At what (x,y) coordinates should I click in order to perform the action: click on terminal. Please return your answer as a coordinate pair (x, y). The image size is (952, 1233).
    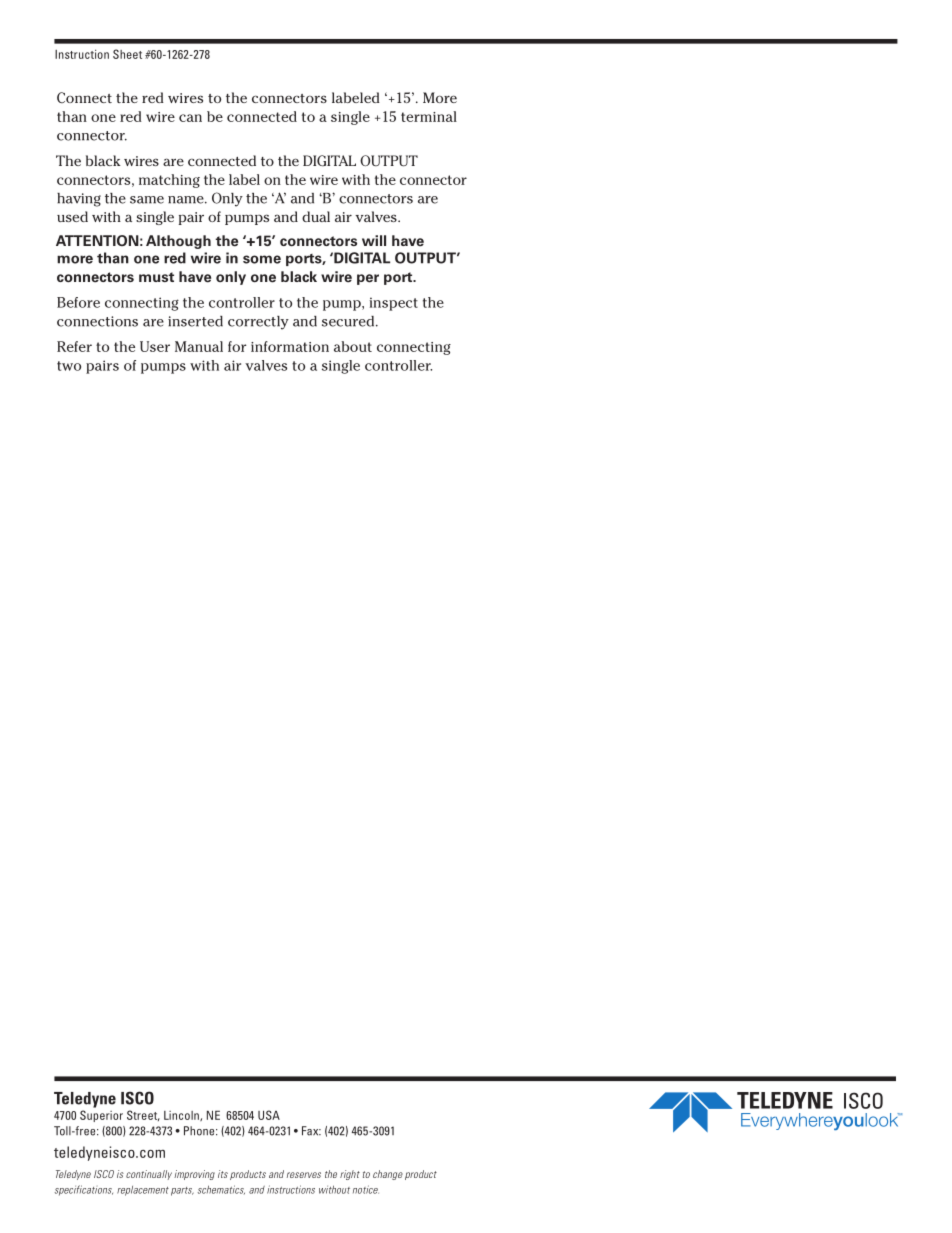
    Looking at the image, I should click on (429, 116).
